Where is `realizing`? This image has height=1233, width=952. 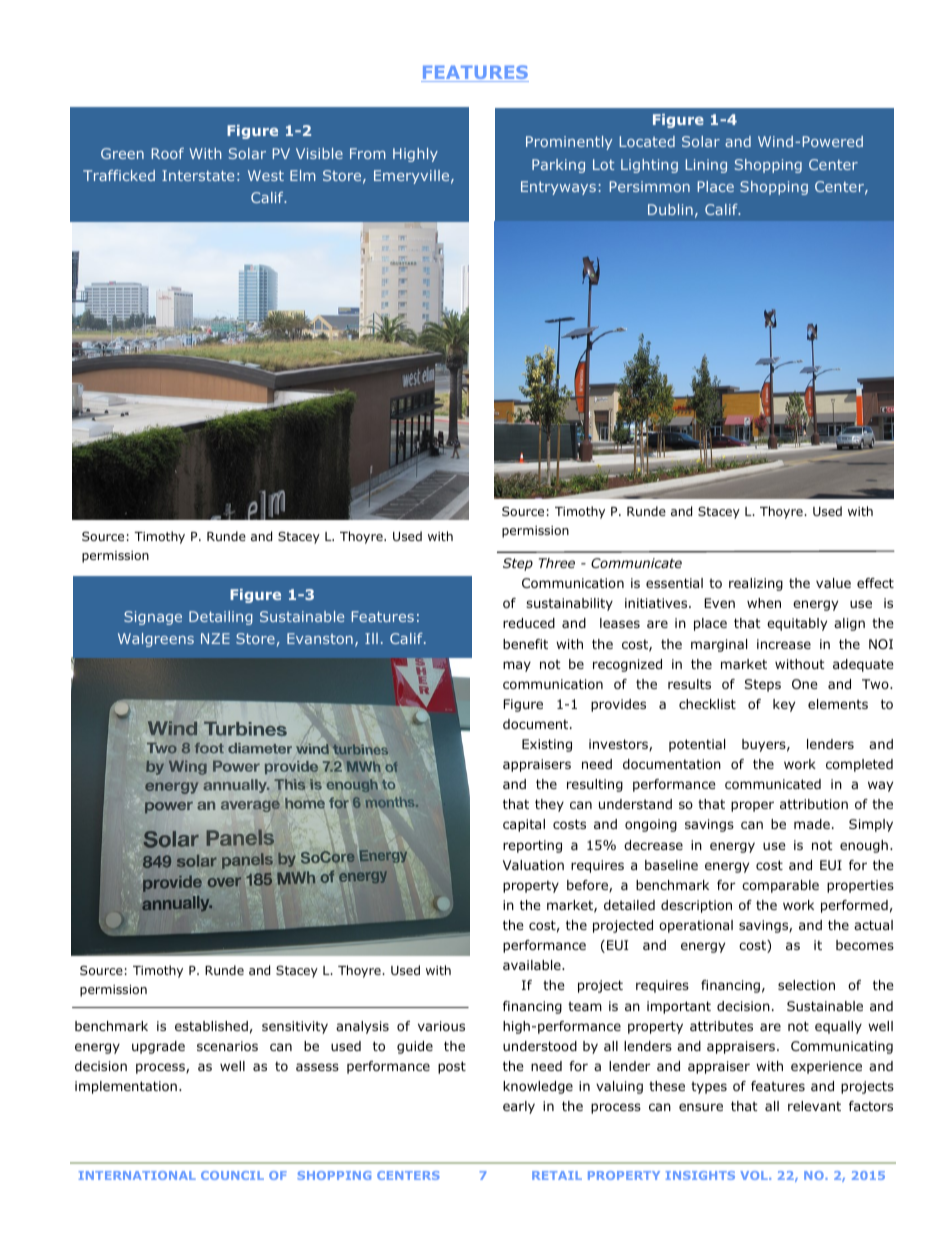 realizing is located at coordinates (756, 584).
